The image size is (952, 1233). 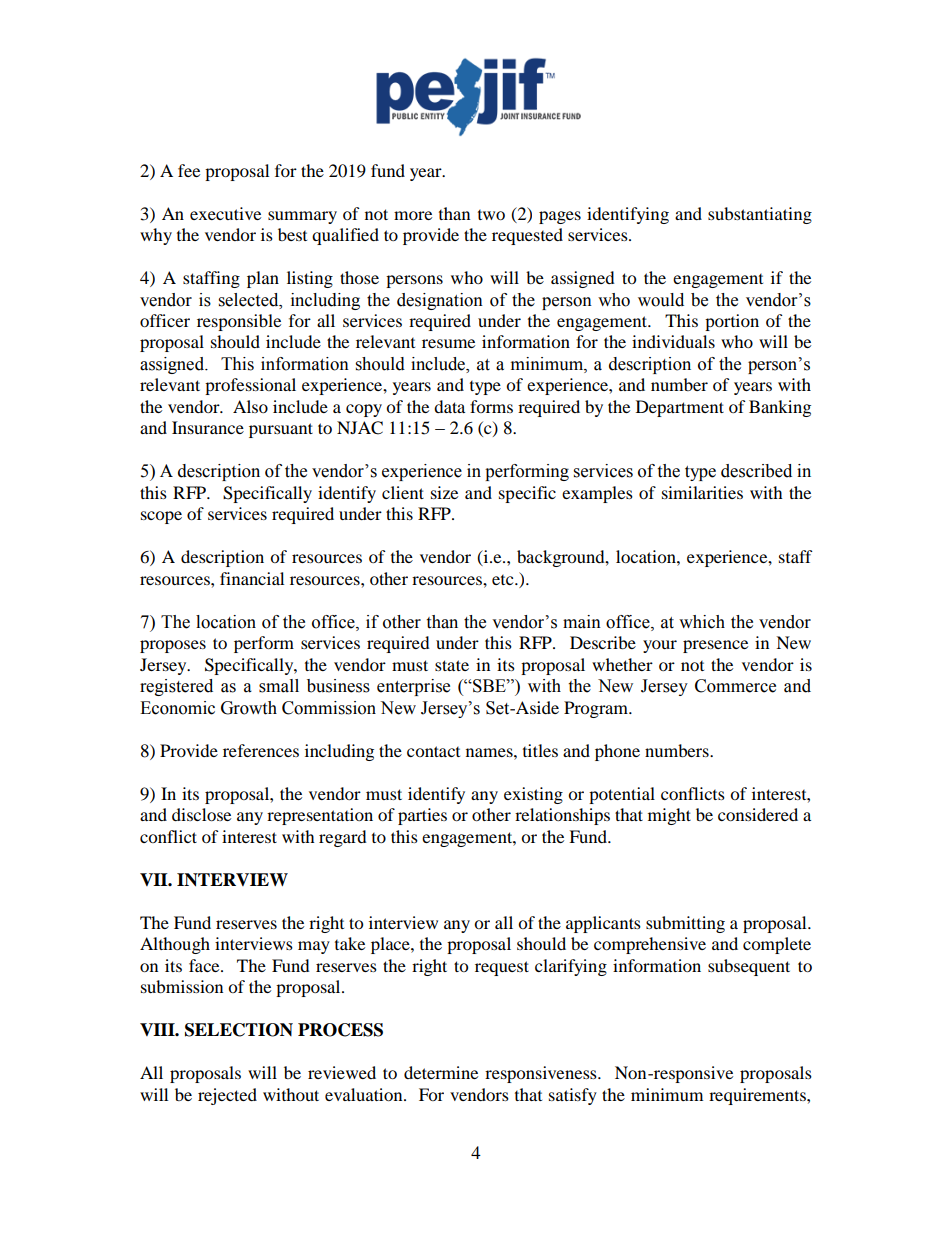 I want to click on substantiating, so click(x=760, y=215).
